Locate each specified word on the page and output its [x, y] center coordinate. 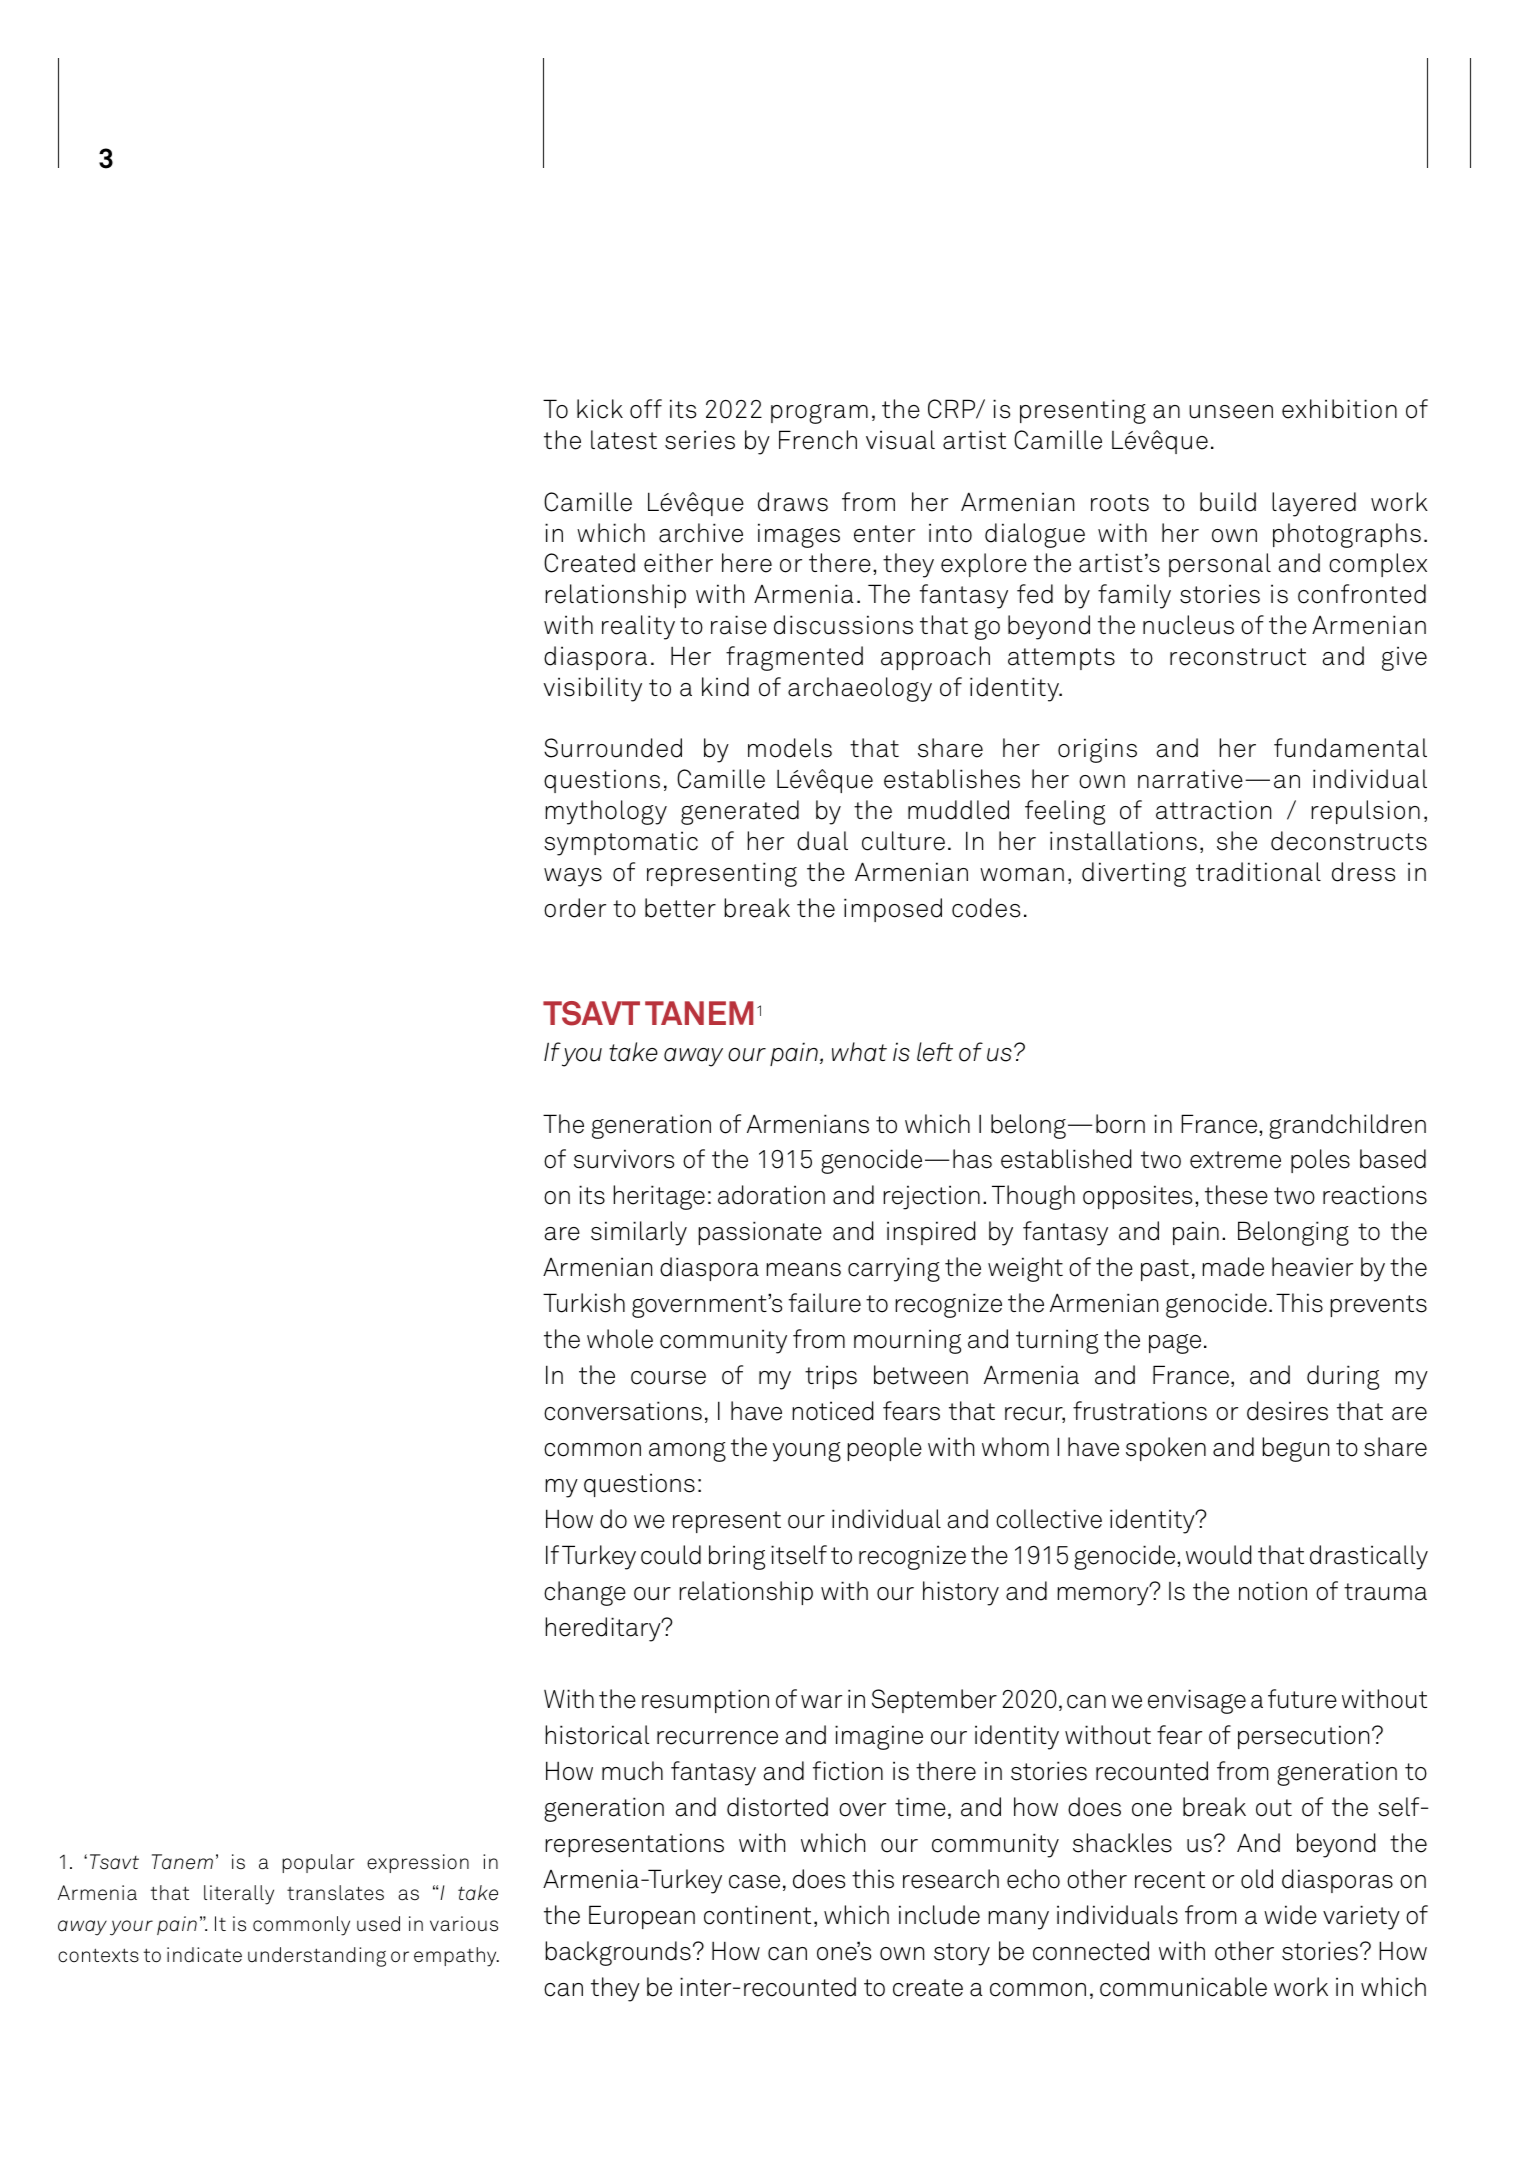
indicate [204, 1955]
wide [1290, 1915]
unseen [1231, 412]
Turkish [584, 1303]
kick [600, 409]
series [700, 440]
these [1236, 1195]
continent [757, 1915]
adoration [771, 1195]
